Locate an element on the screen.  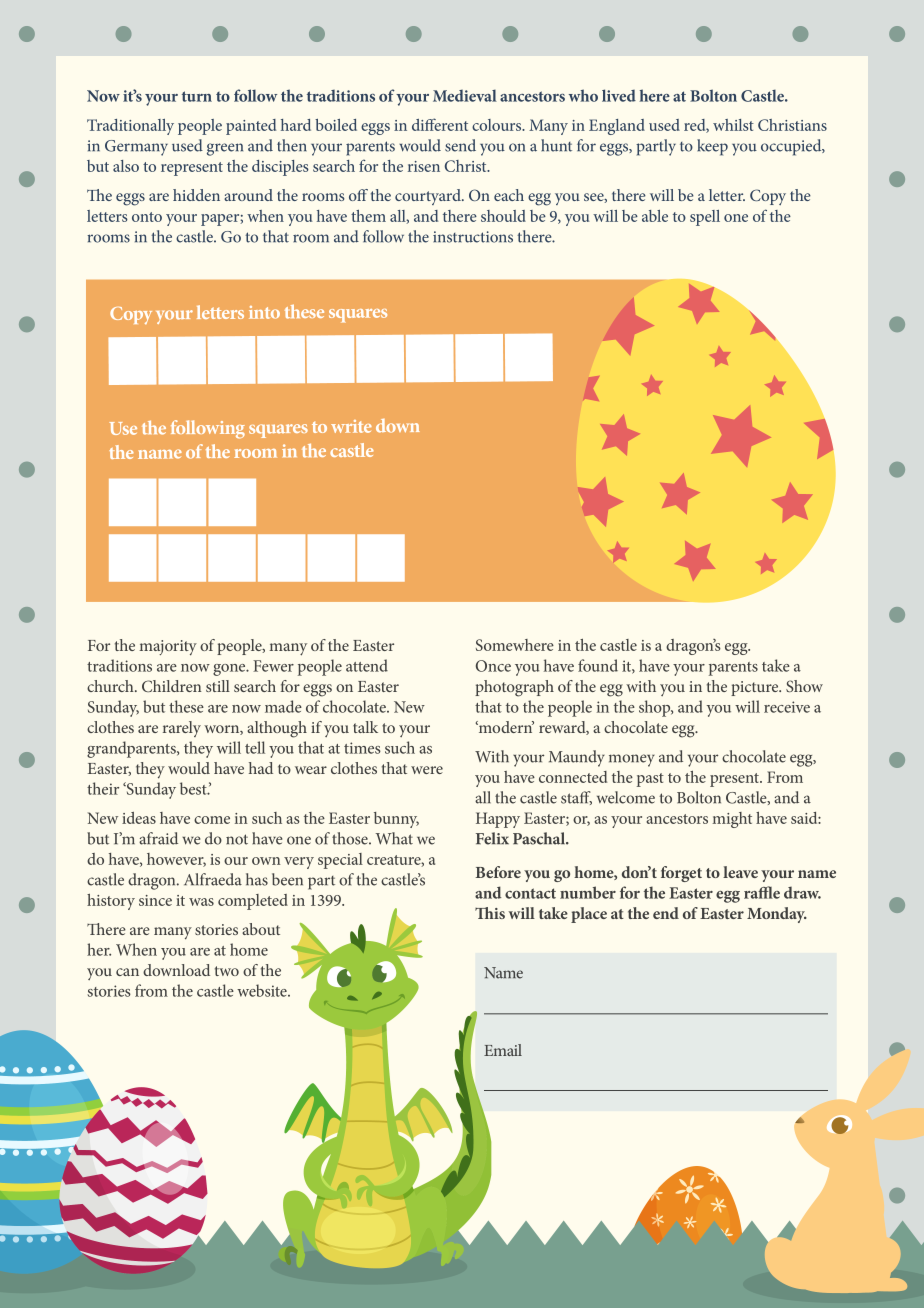
different is located at coordinates (440, 124).
